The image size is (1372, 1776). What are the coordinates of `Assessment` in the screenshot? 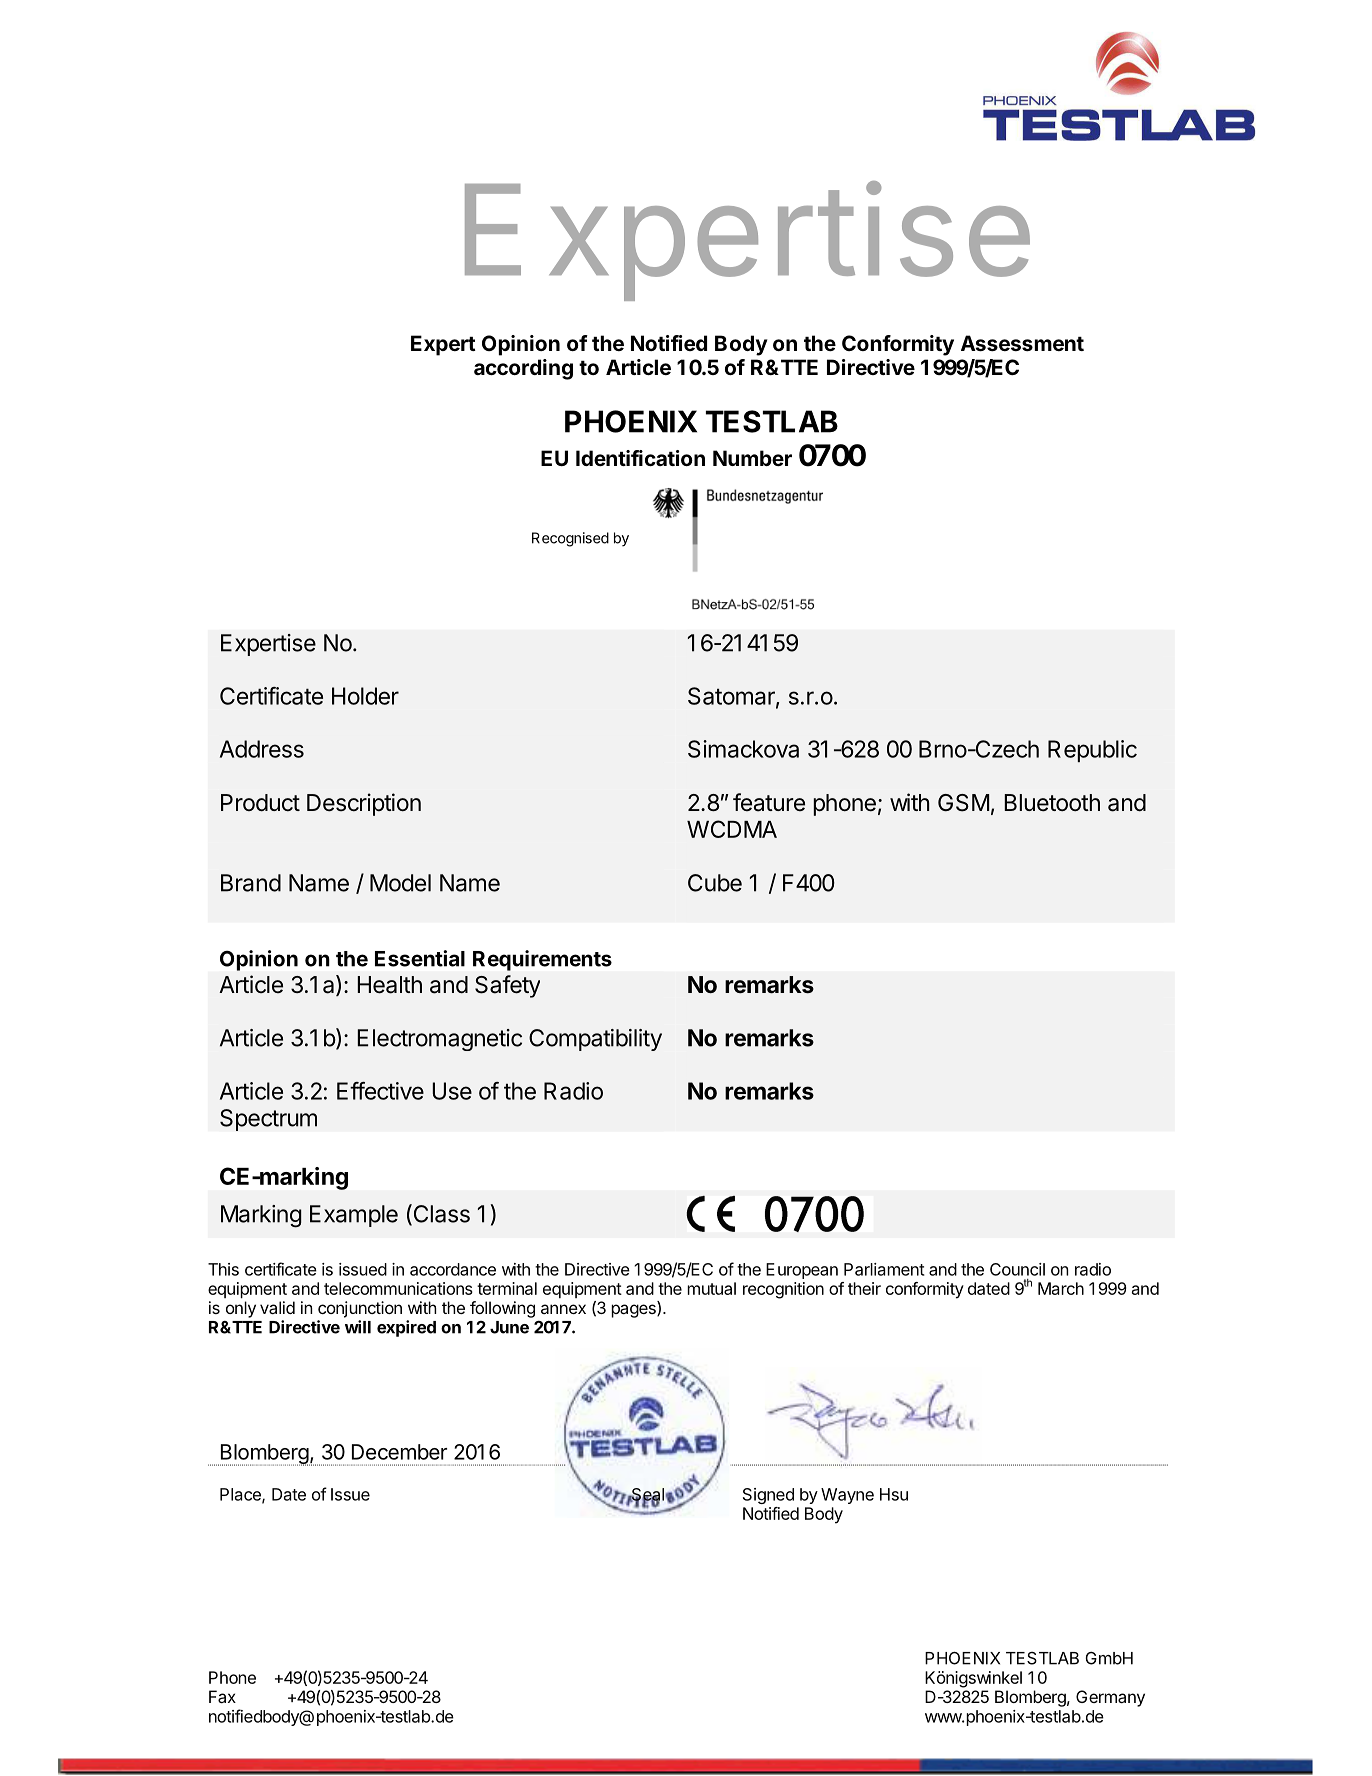 It's located at (1022, 343).
